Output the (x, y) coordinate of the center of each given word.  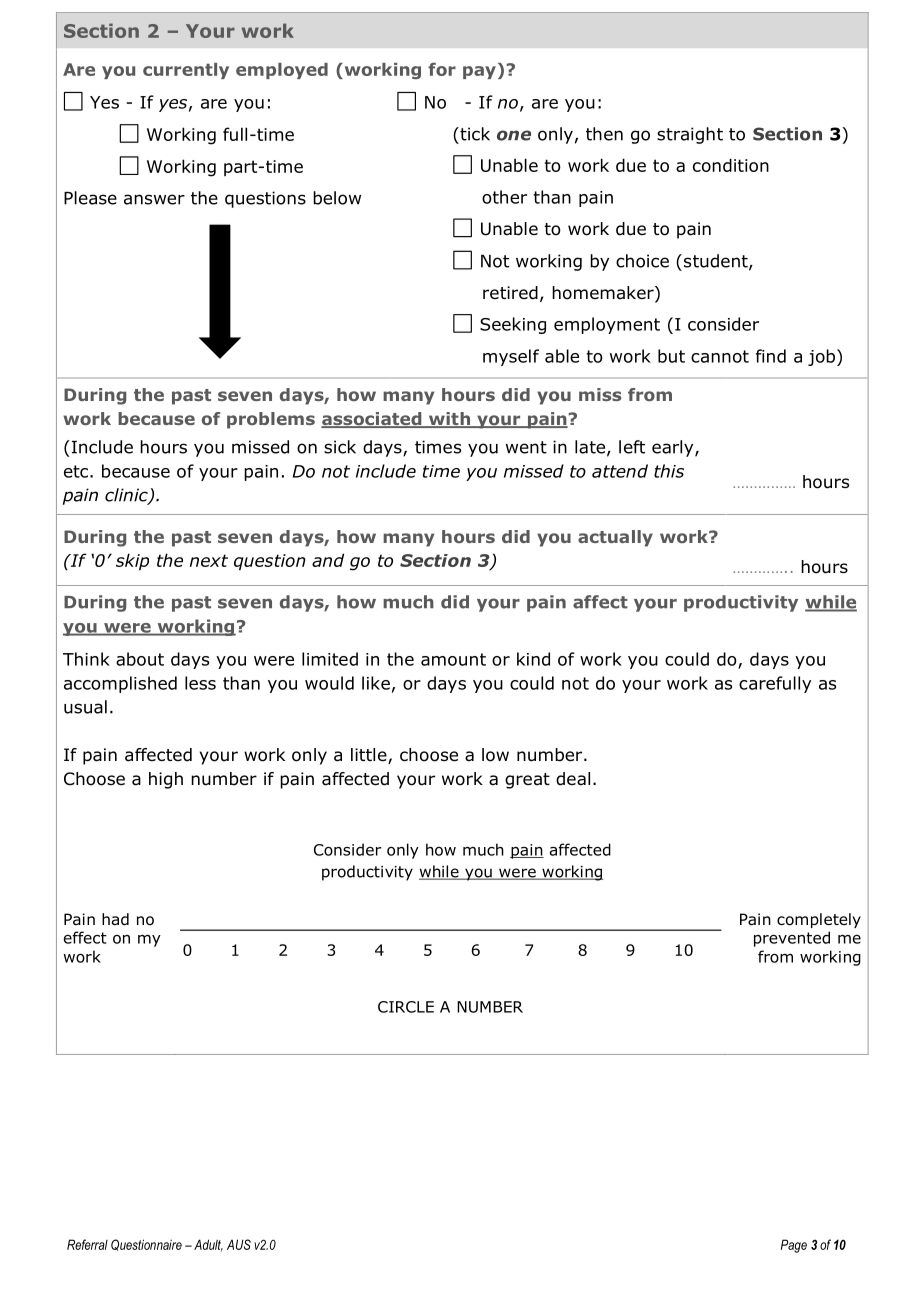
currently (186, 71)
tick (474, 134)
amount (453, 659)
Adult (208, 1245)
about (140, 659)
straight (690, 135)
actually (615, 538)
